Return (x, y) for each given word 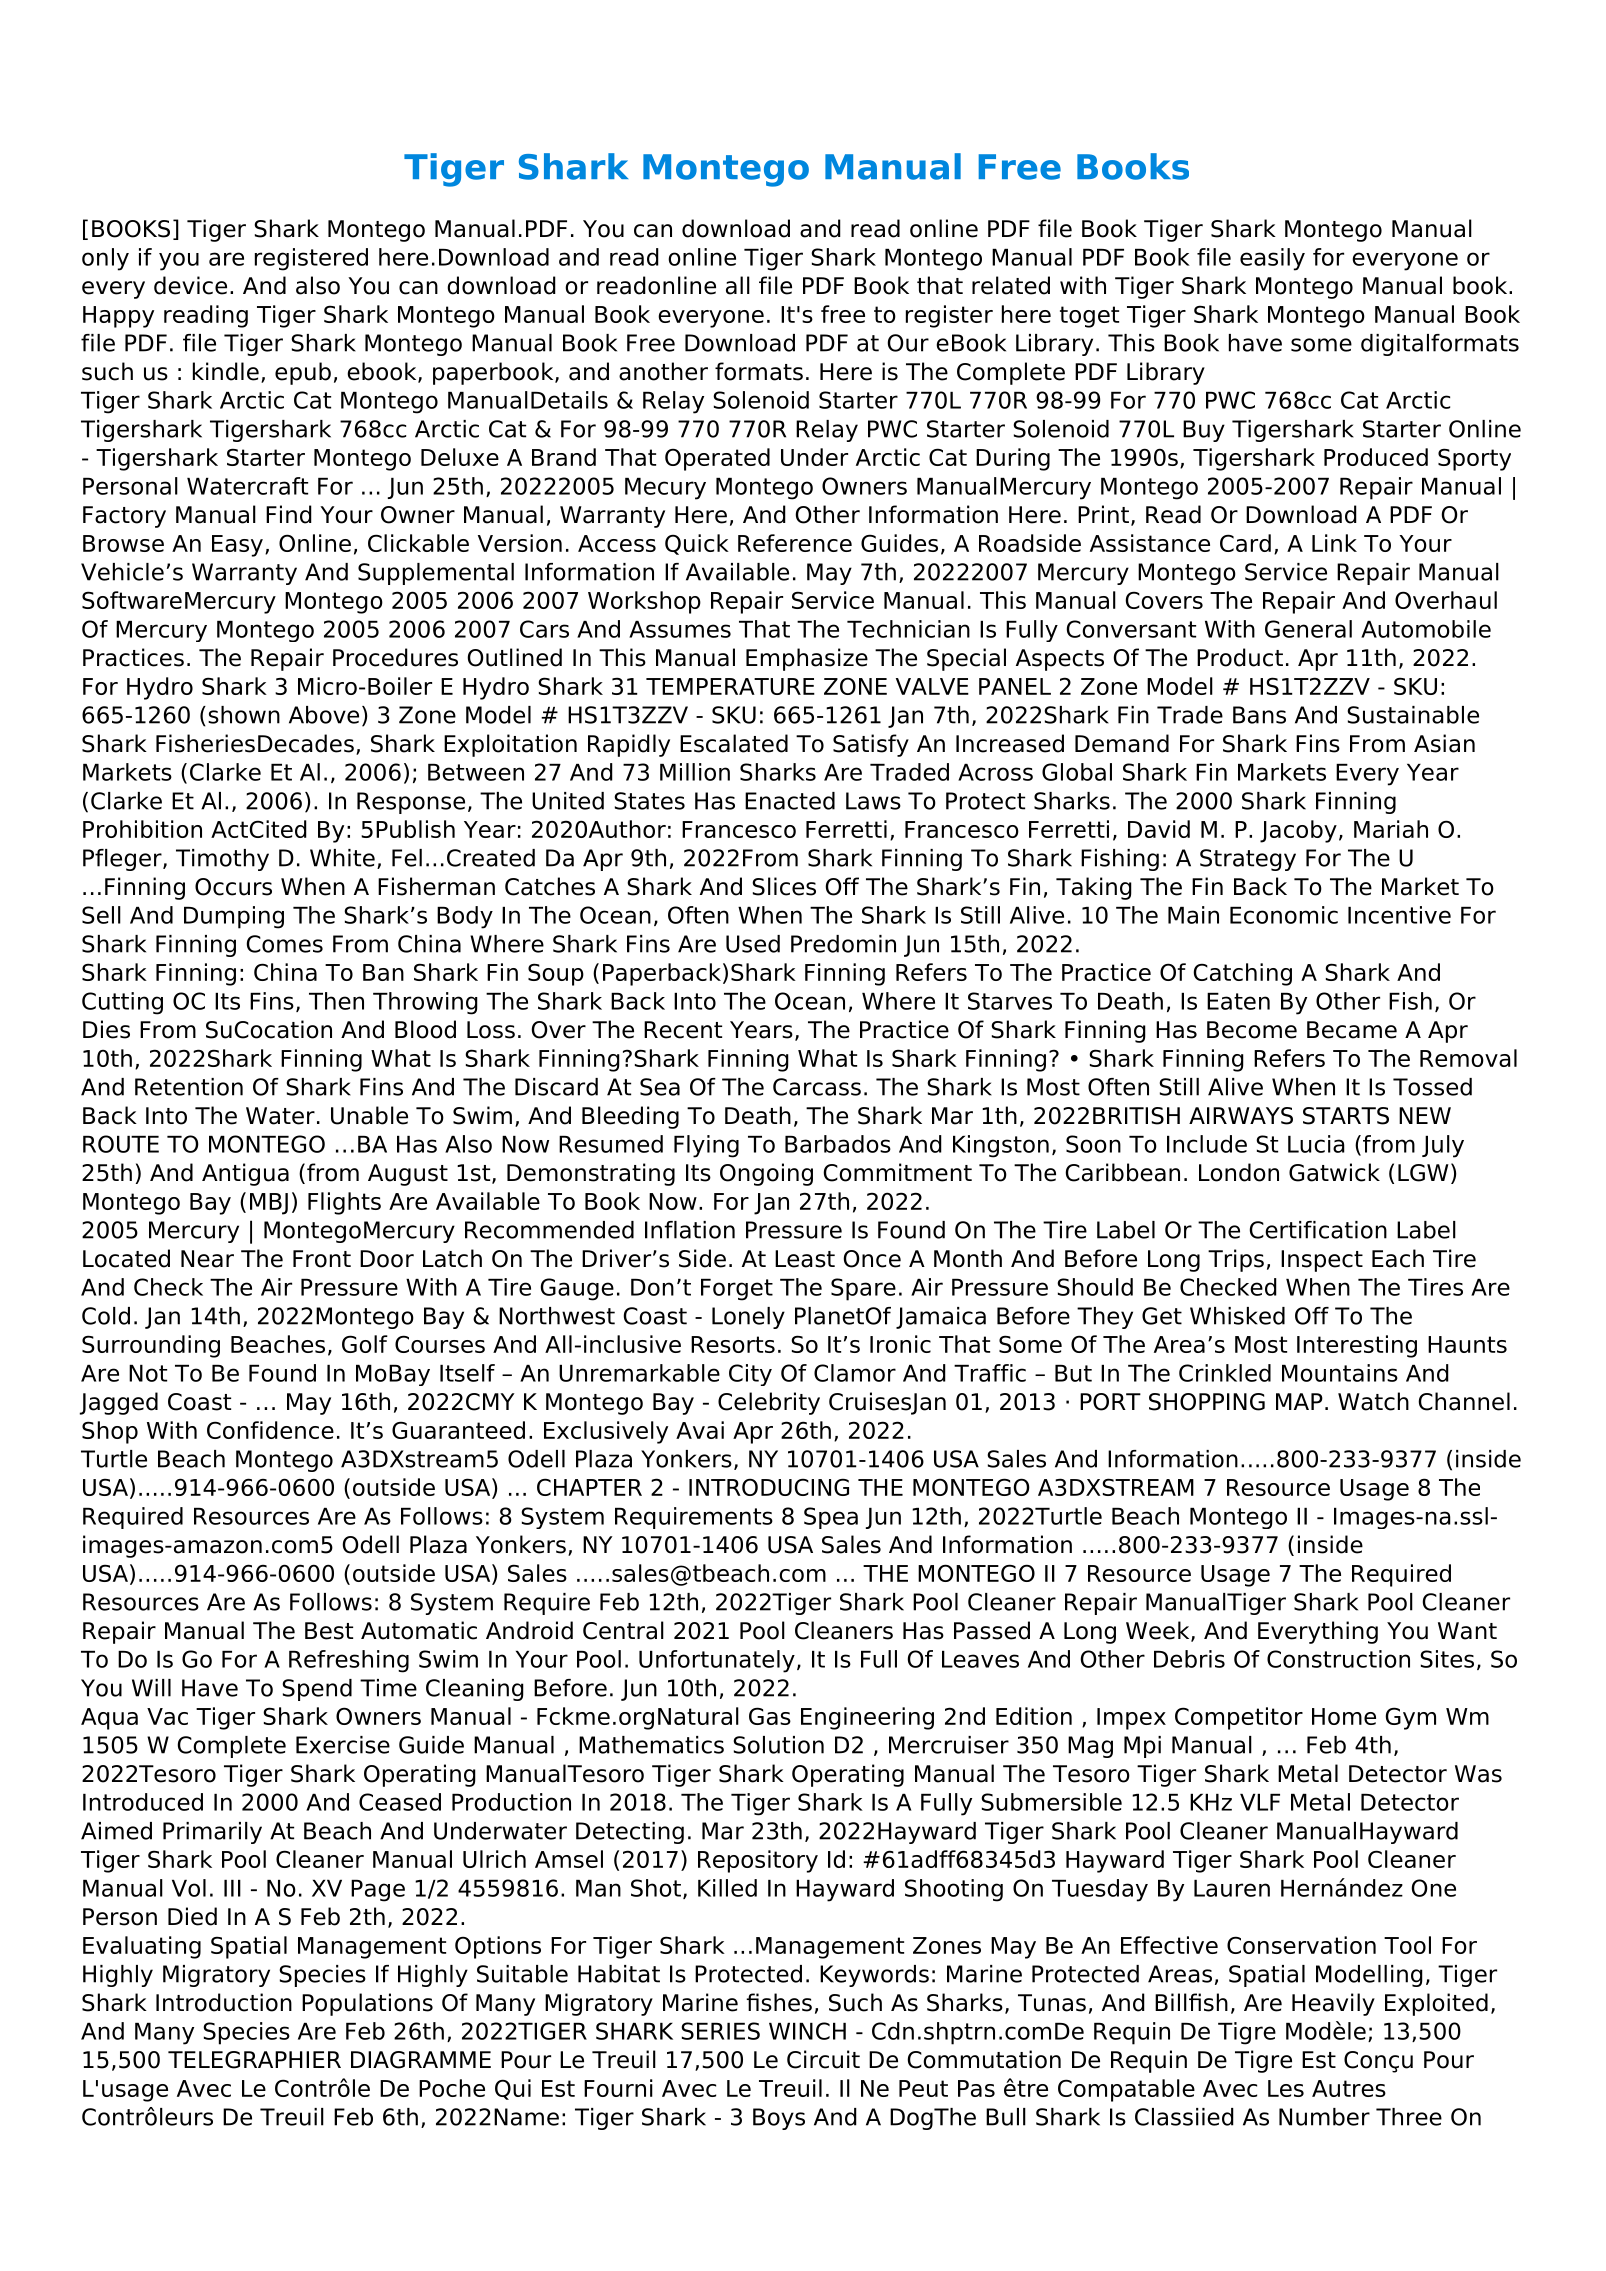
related (1011, 285)
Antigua (245, 1174)
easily (1272, 259)
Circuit (823, 2059)
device (190, 285)
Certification (1318, 1230)
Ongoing (766, 1174)
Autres (1349, 2088)
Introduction (224, 2002)
